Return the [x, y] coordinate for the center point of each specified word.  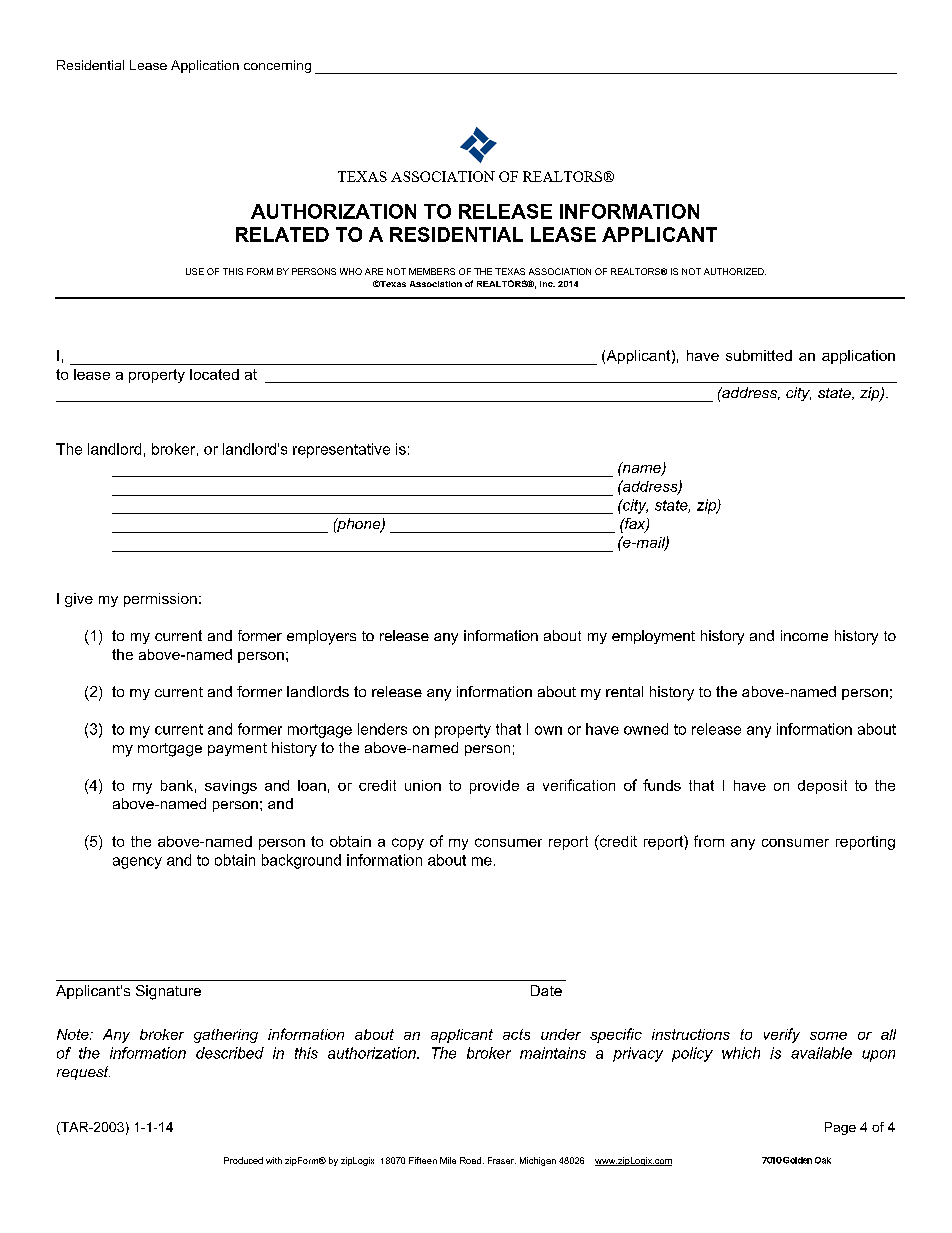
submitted [759, 355]
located [214, 374]
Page [840, 1128]
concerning [277, 66]
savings [231, 787]
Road [470, 1160]
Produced [243, 1160]
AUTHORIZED [735, 271]
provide [494, 787]
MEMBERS [432, 271]
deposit [822, 787]
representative [341, 450]
